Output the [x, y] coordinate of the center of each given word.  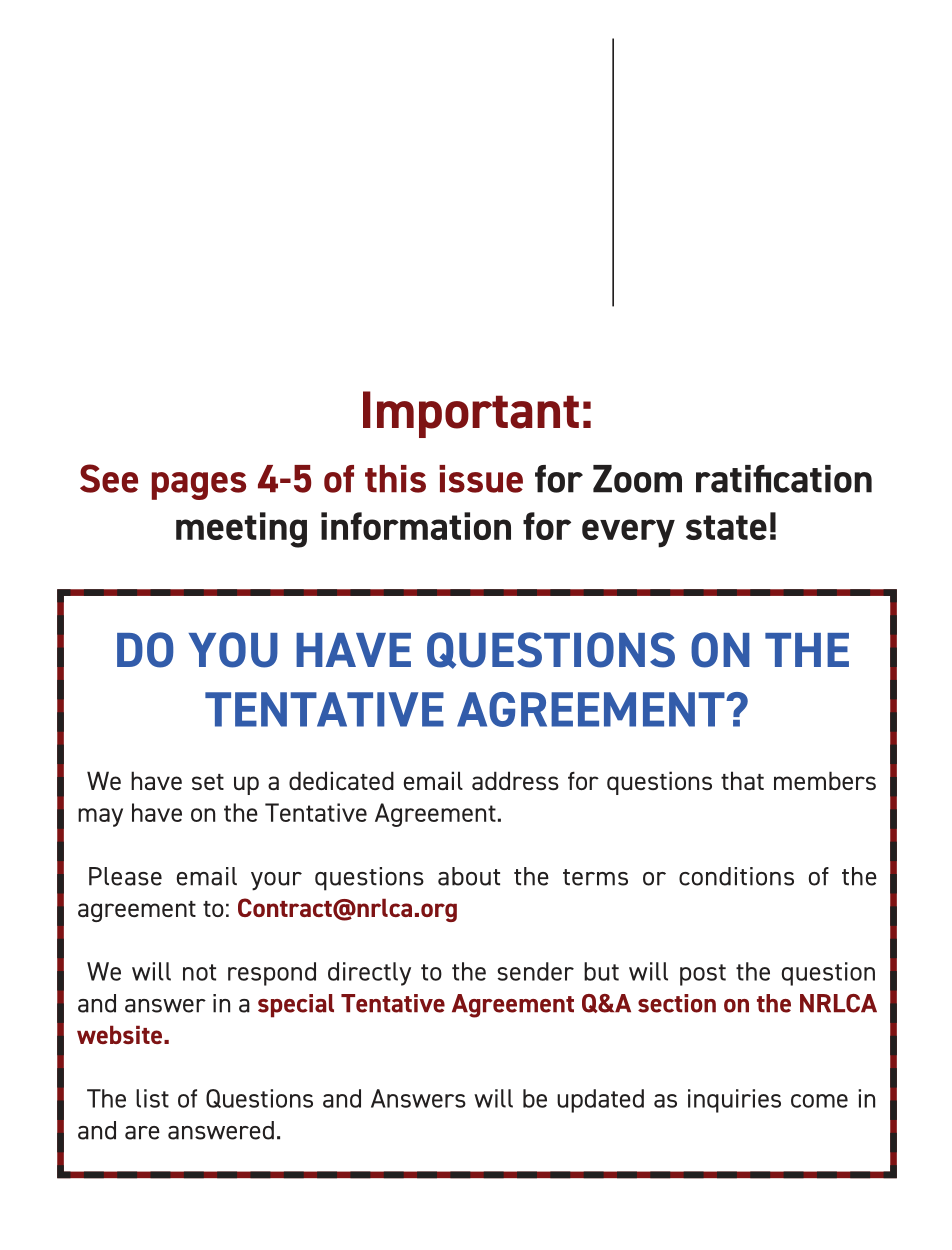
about [469, 876]
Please [125, 876]
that [742, 780]
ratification [784, 479]
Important [471, 414]
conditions [736, 876]
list [152, 1098]
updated [600, 1101]
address [515, 780]
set [208, 782]
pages [199, 486]
